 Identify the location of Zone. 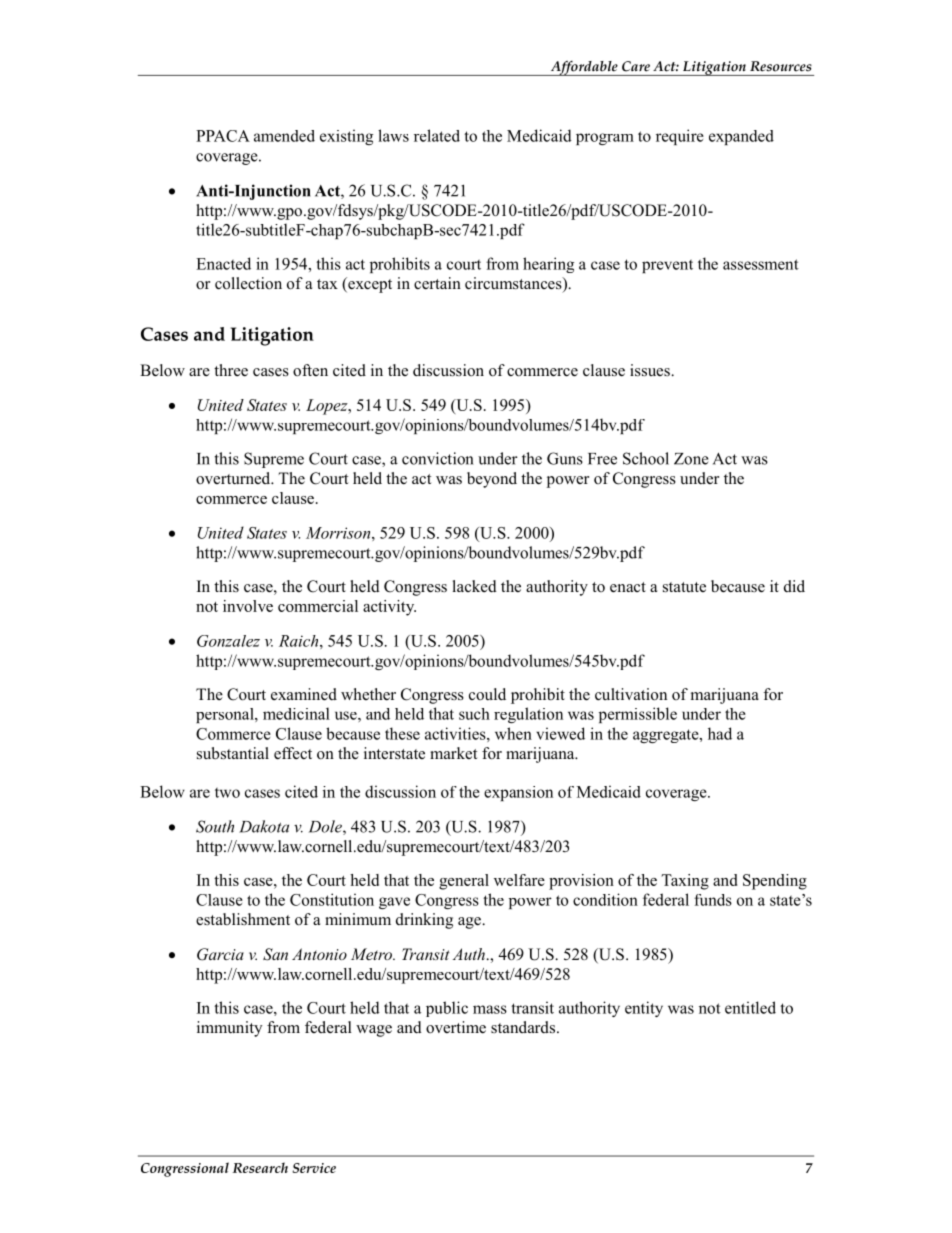
(691, 459).
